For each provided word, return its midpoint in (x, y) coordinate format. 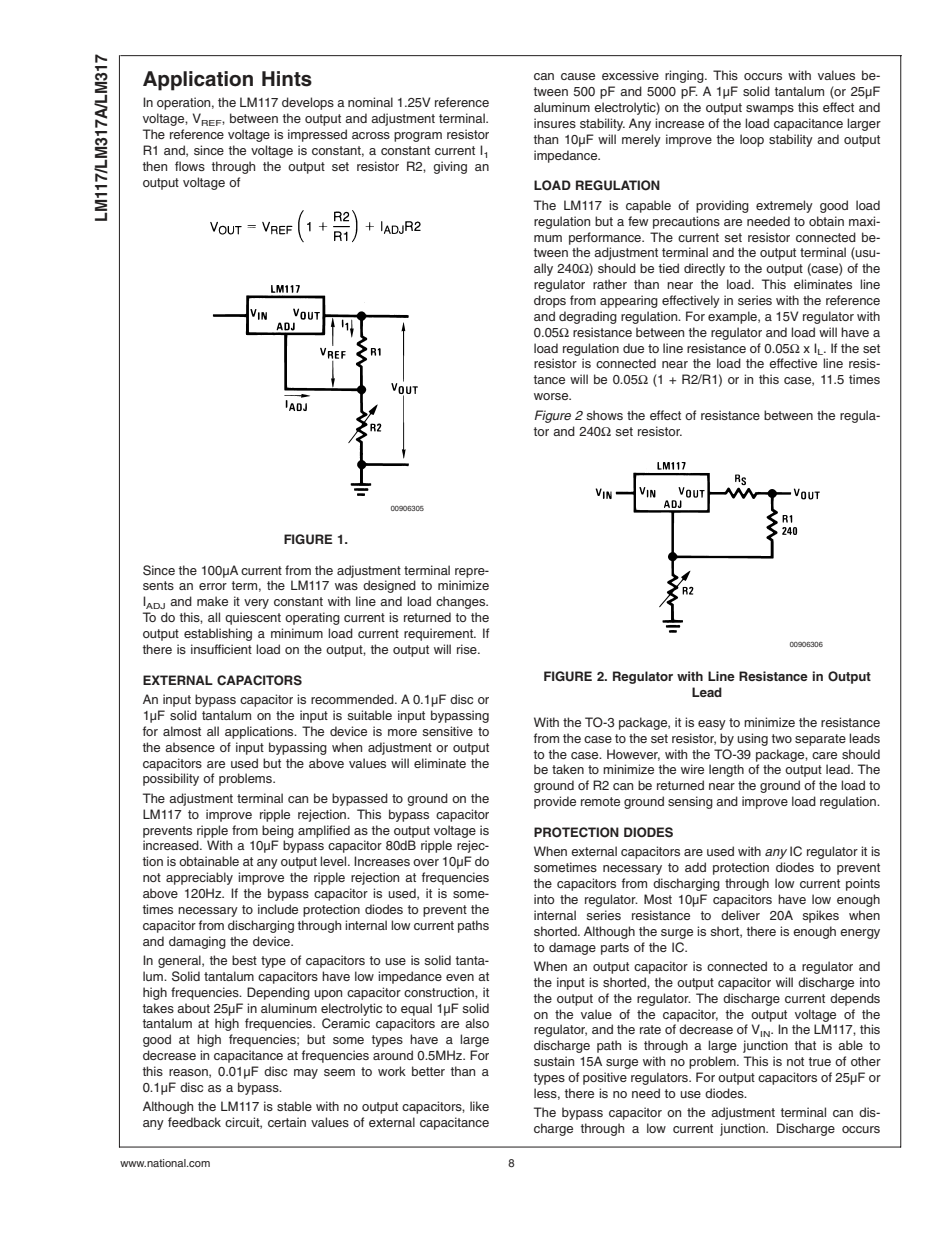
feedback (194, 1122)
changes (462, 602)
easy (712, 725)
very (256, 604)
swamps (770, 110)
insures (555, 123)
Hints (287, 79)
